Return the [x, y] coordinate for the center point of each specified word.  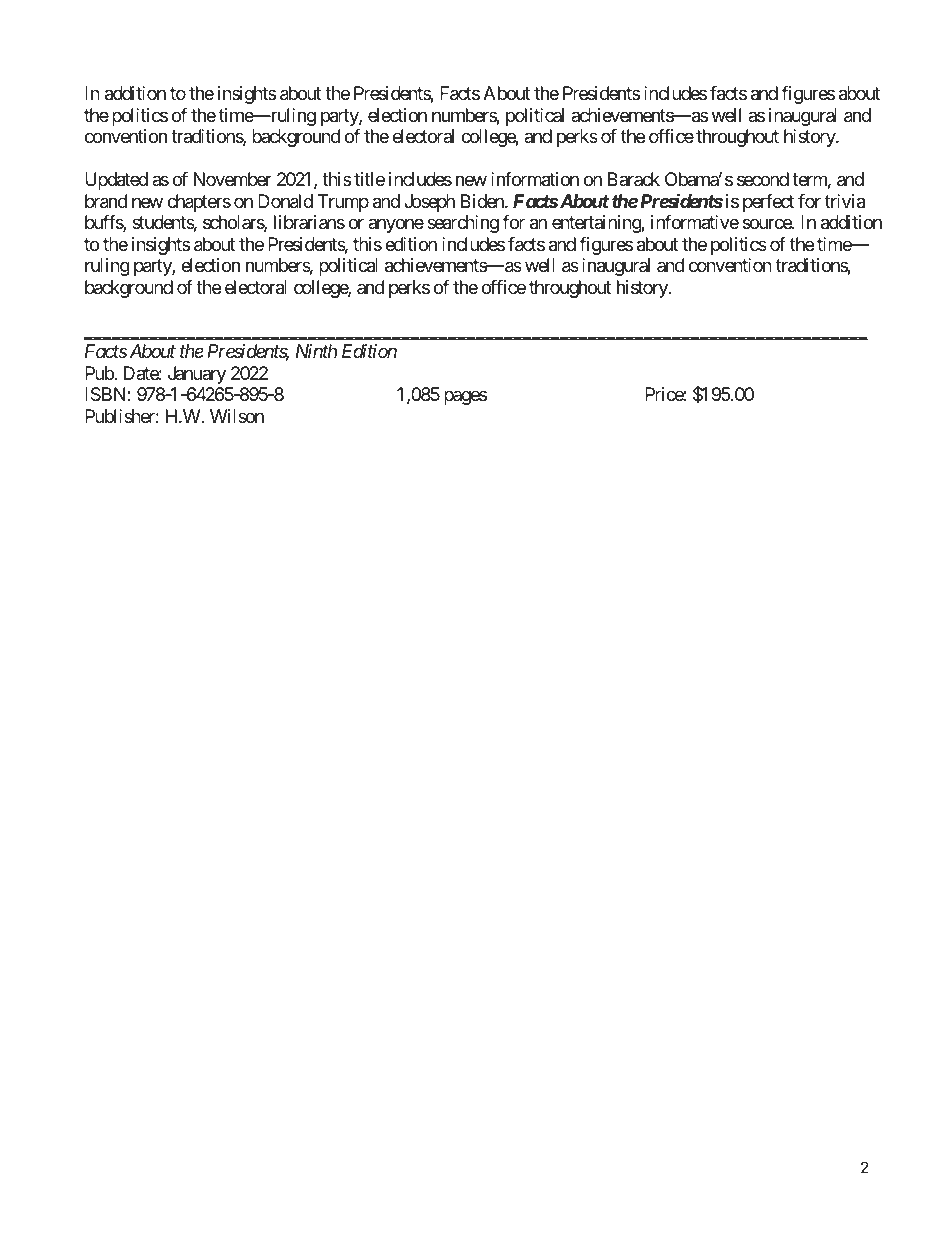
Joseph [429, 203]
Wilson [237, 416]
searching [463, 224]
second [763, 179]
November [233, 179]
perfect [768, 203]
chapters [199, 203]
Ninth [316, 351]
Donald [285, 201]
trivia [845, 201]
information [535, 179]
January [197, 375]
